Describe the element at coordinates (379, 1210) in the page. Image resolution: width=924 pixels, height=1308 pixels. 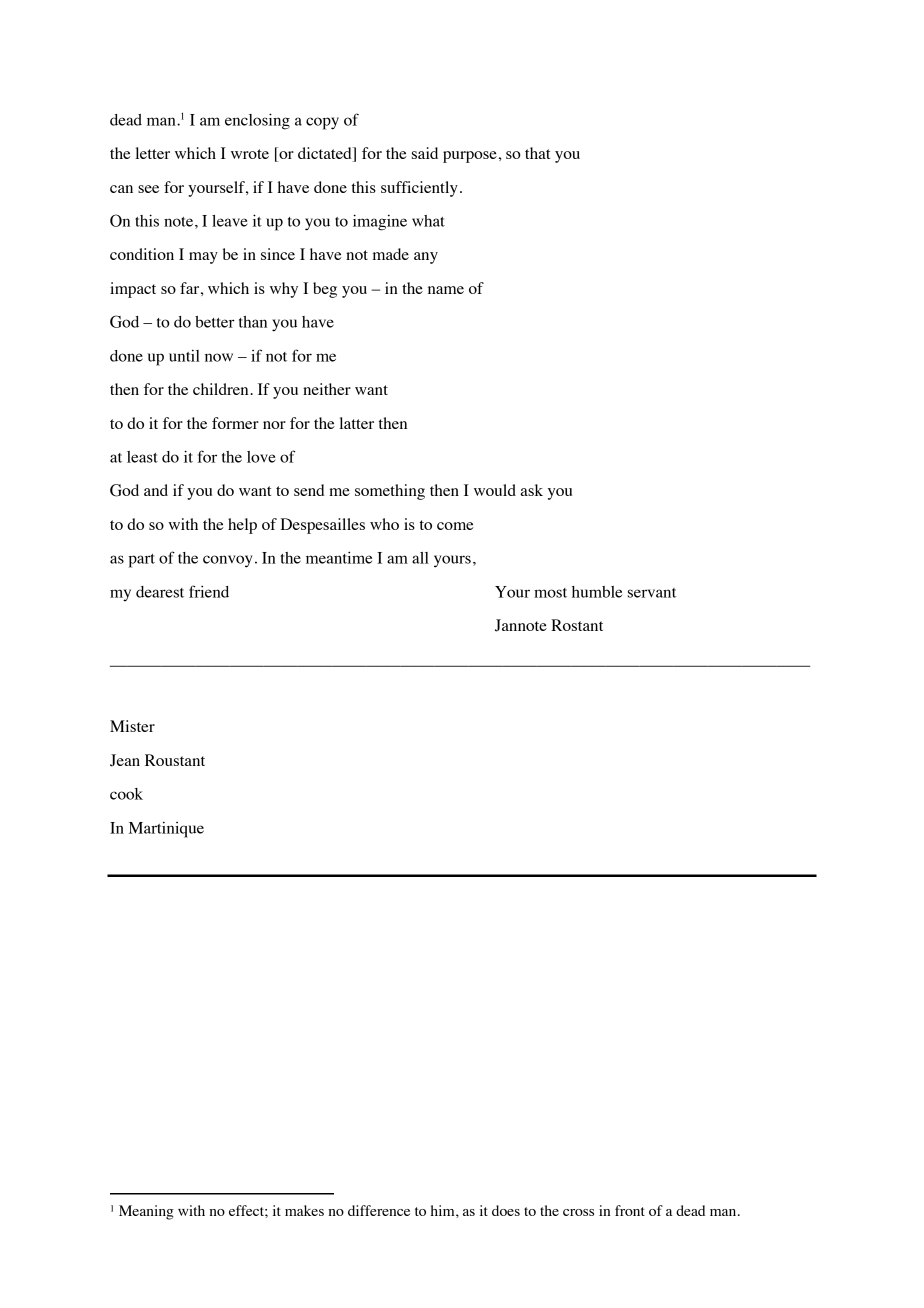
I see `difference` at that location.
